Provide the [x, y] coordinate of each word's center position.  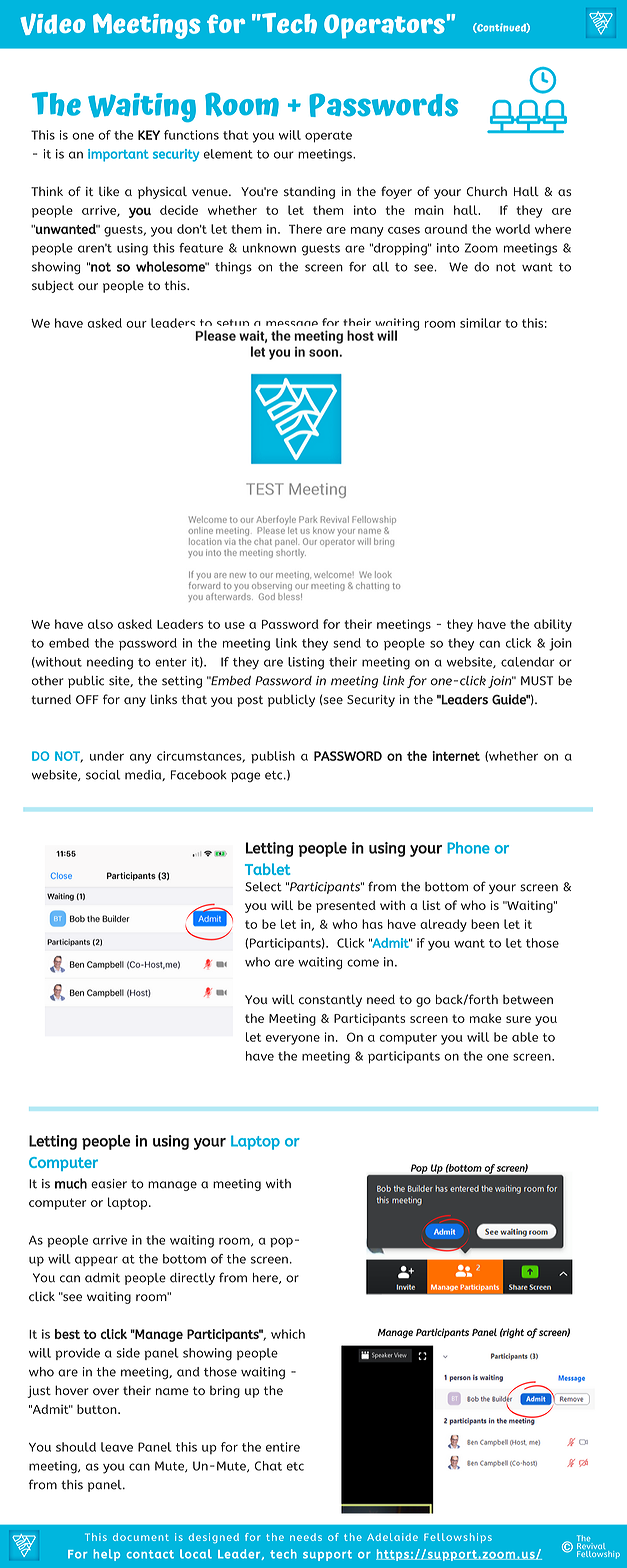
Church [487, 191]
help [106, 1555]
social [103, 775]
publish [273, 757]
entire [283, 1447]
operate [328, 137]
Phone [468, 848]
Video [52, 24]
